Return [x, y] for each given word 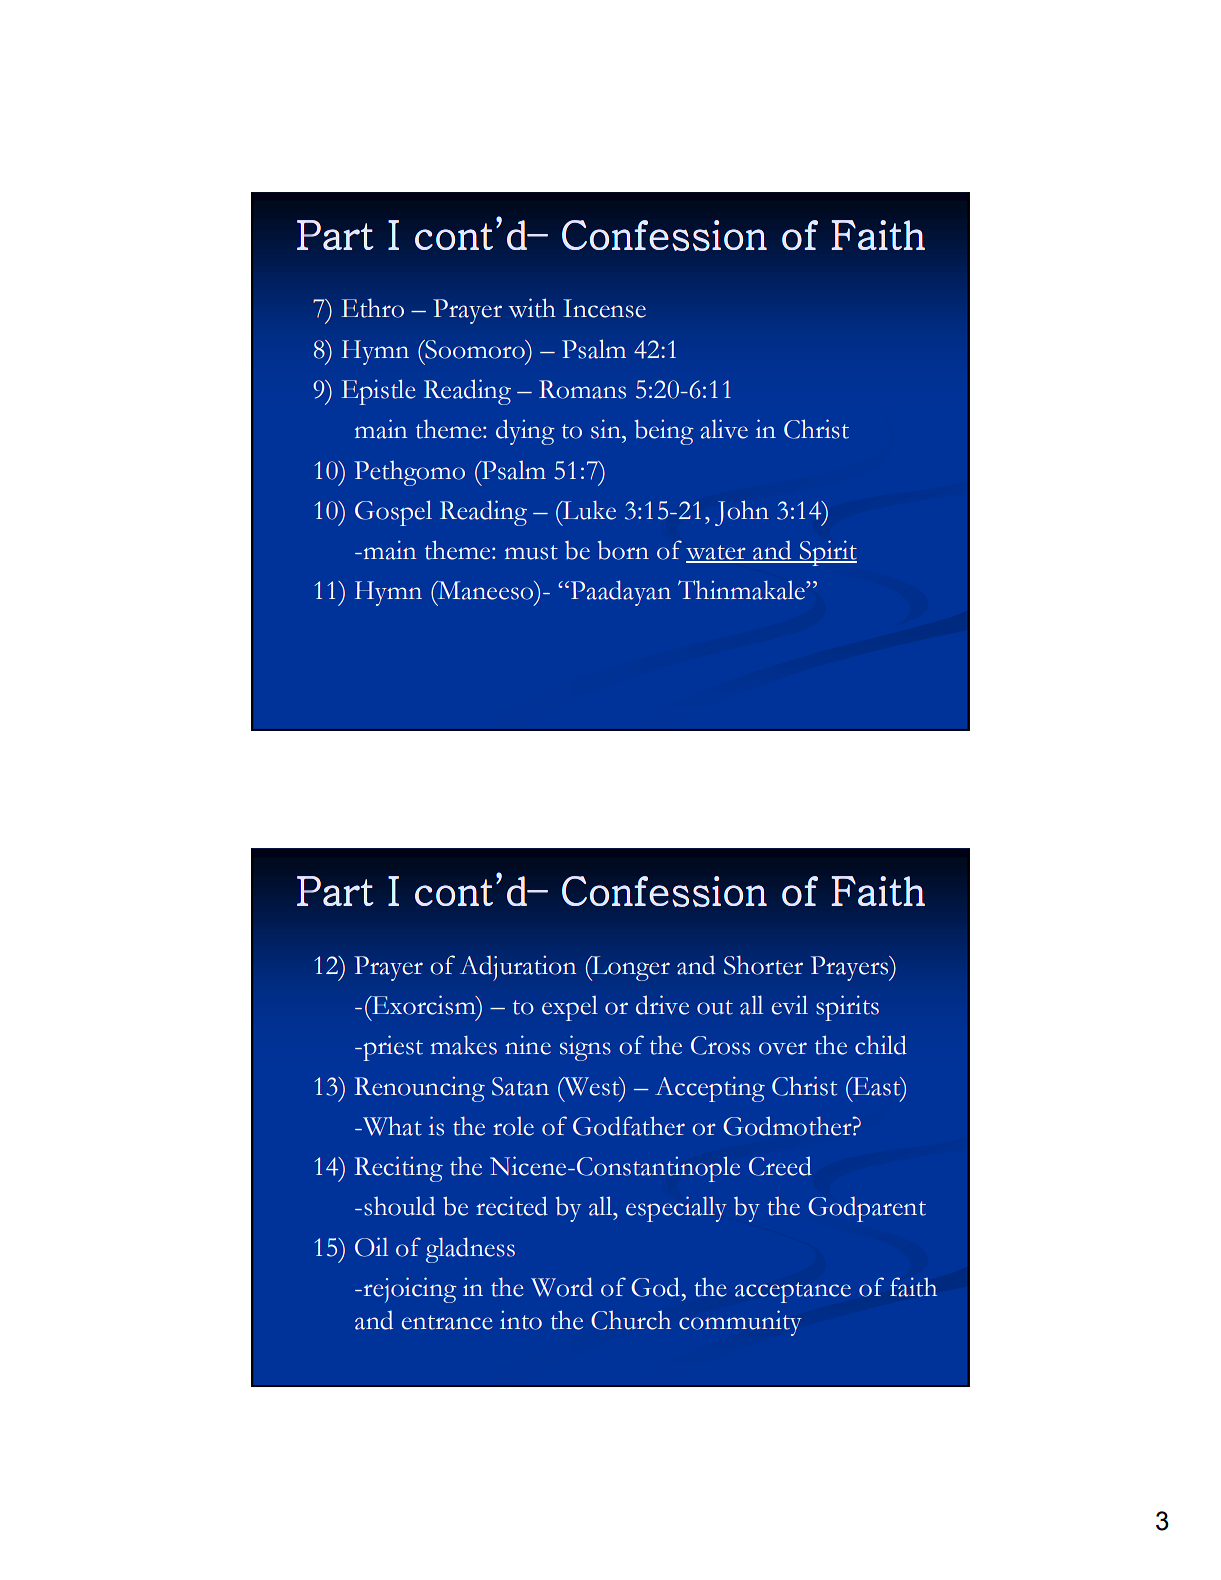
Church [631, 1320]
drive [662, 1005]
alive [724, 429]
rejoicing [409, 1290]
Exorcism [424, 1005]
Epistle [378, 392]
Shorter [763, 965]
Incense [604, 308]
